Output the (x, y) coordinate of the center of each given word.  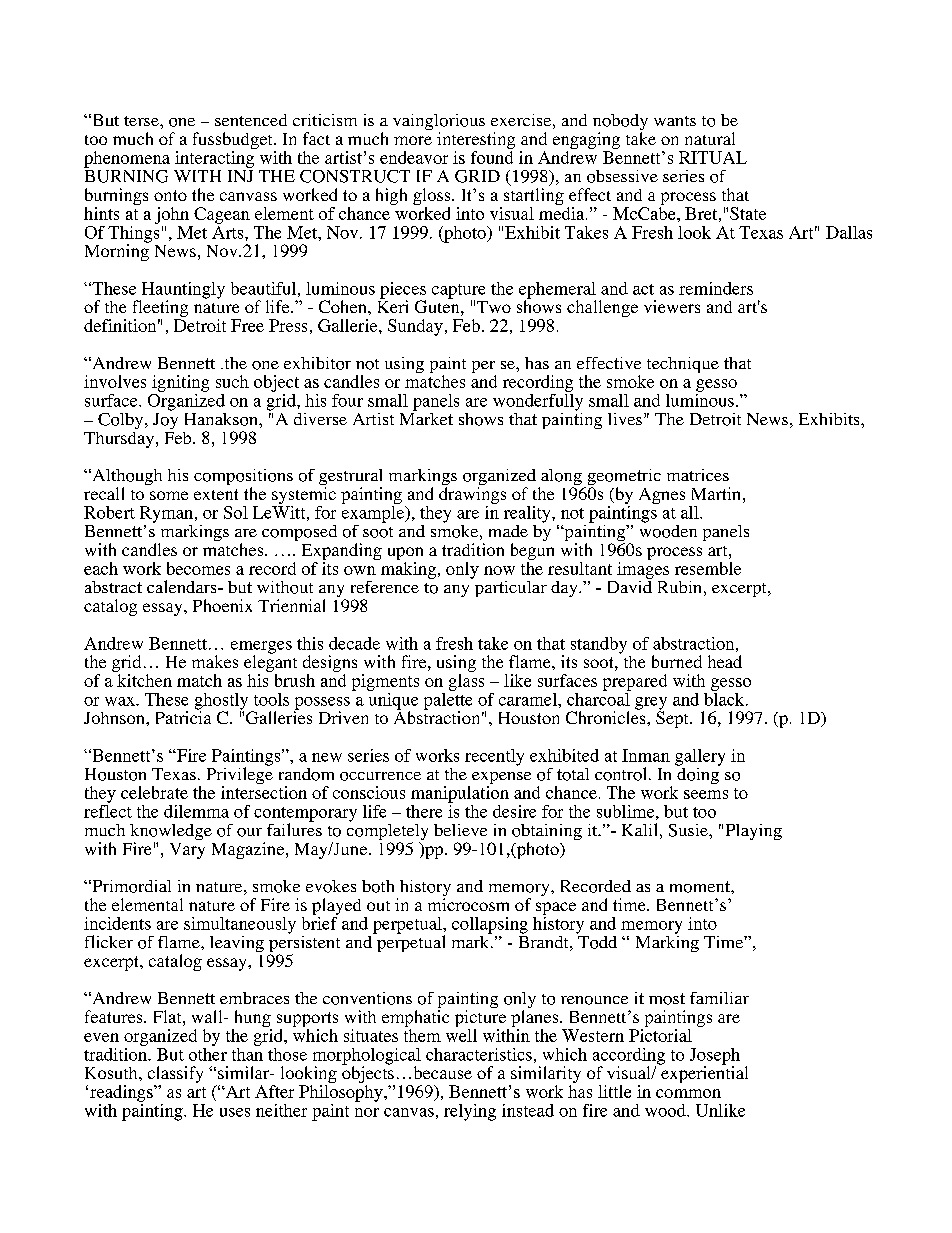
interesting (476, 140)
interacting (215, 158)
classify (175, 1076)
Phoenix (222, 605)
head (725, 661)
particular (509, 587)
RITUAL (713, 157)
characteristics (479, 1054)
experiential (703, 1073)
